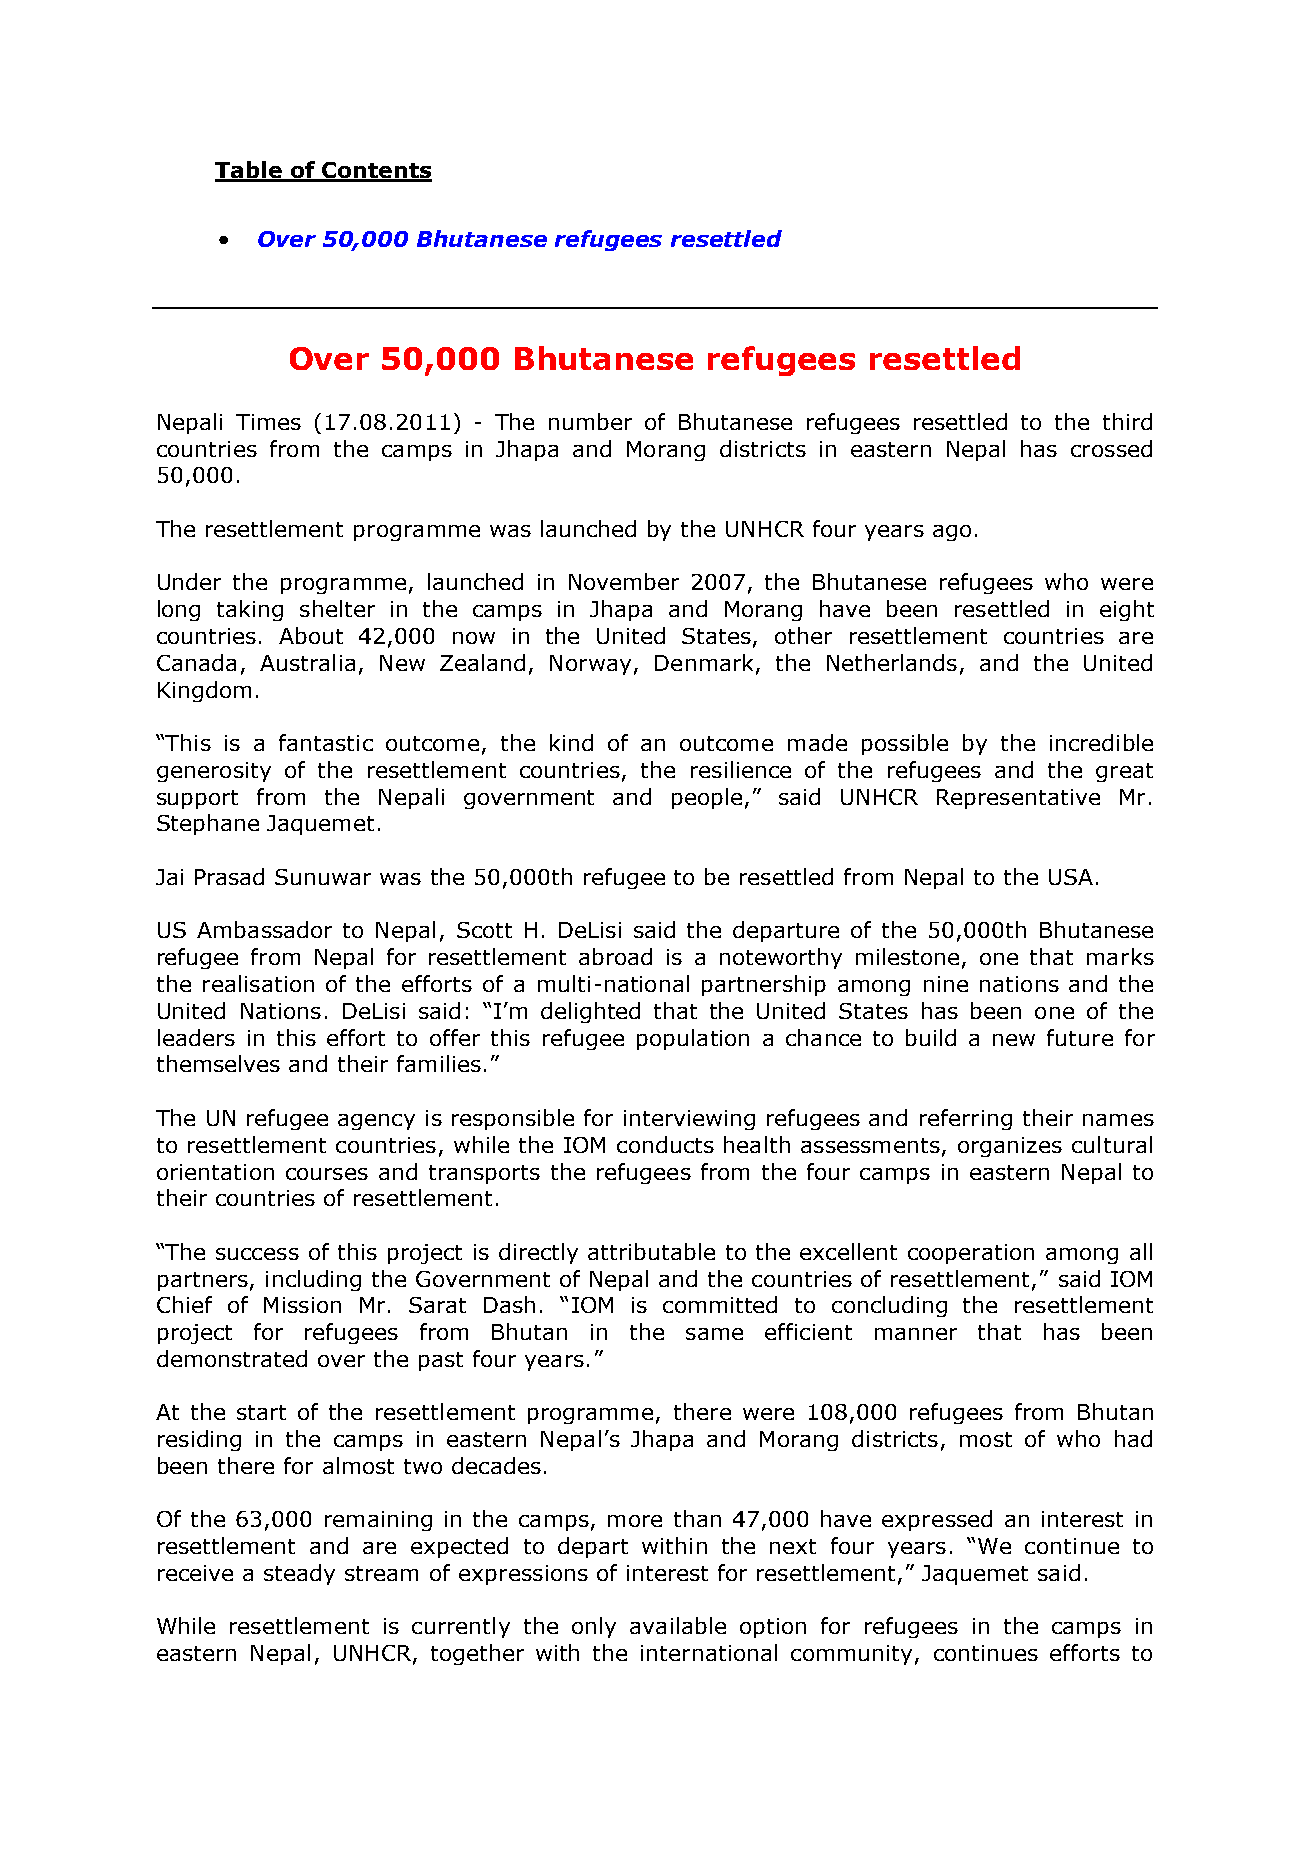 This page has width=1311, height=1854. I want to click on steady, so click(299, 1574).
